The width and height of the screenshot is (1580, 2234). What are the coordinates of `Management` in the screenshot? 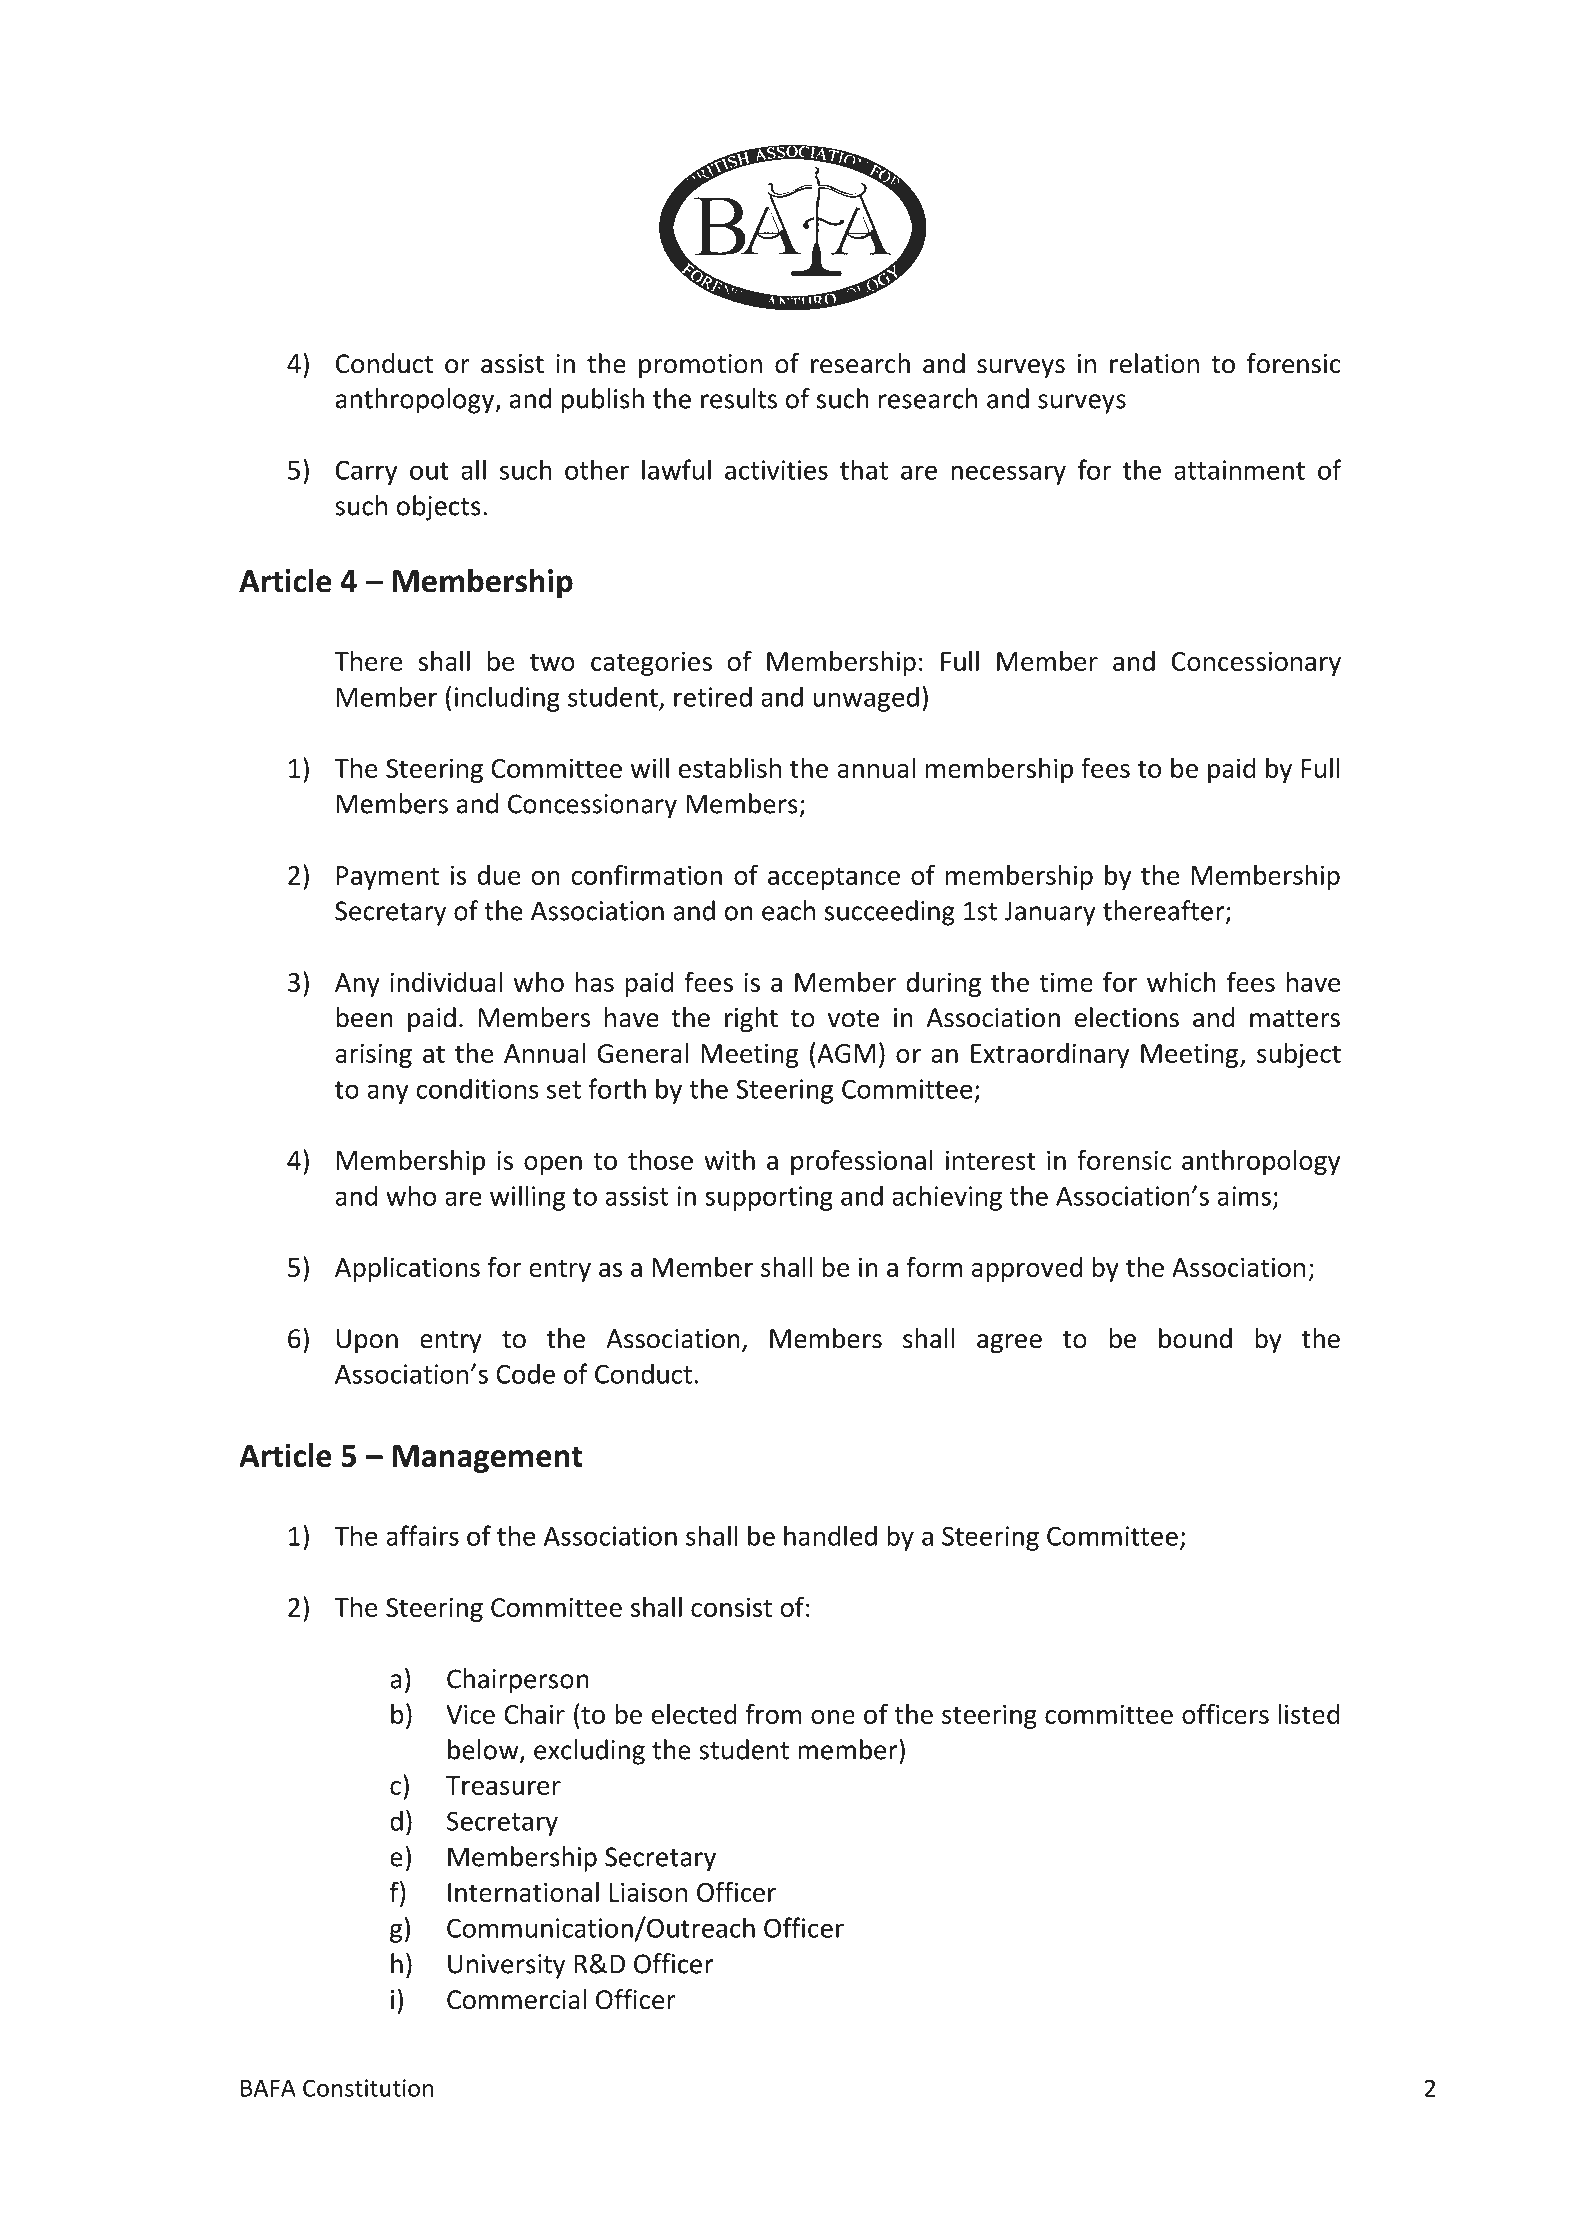 It's located at (488, 1459).
